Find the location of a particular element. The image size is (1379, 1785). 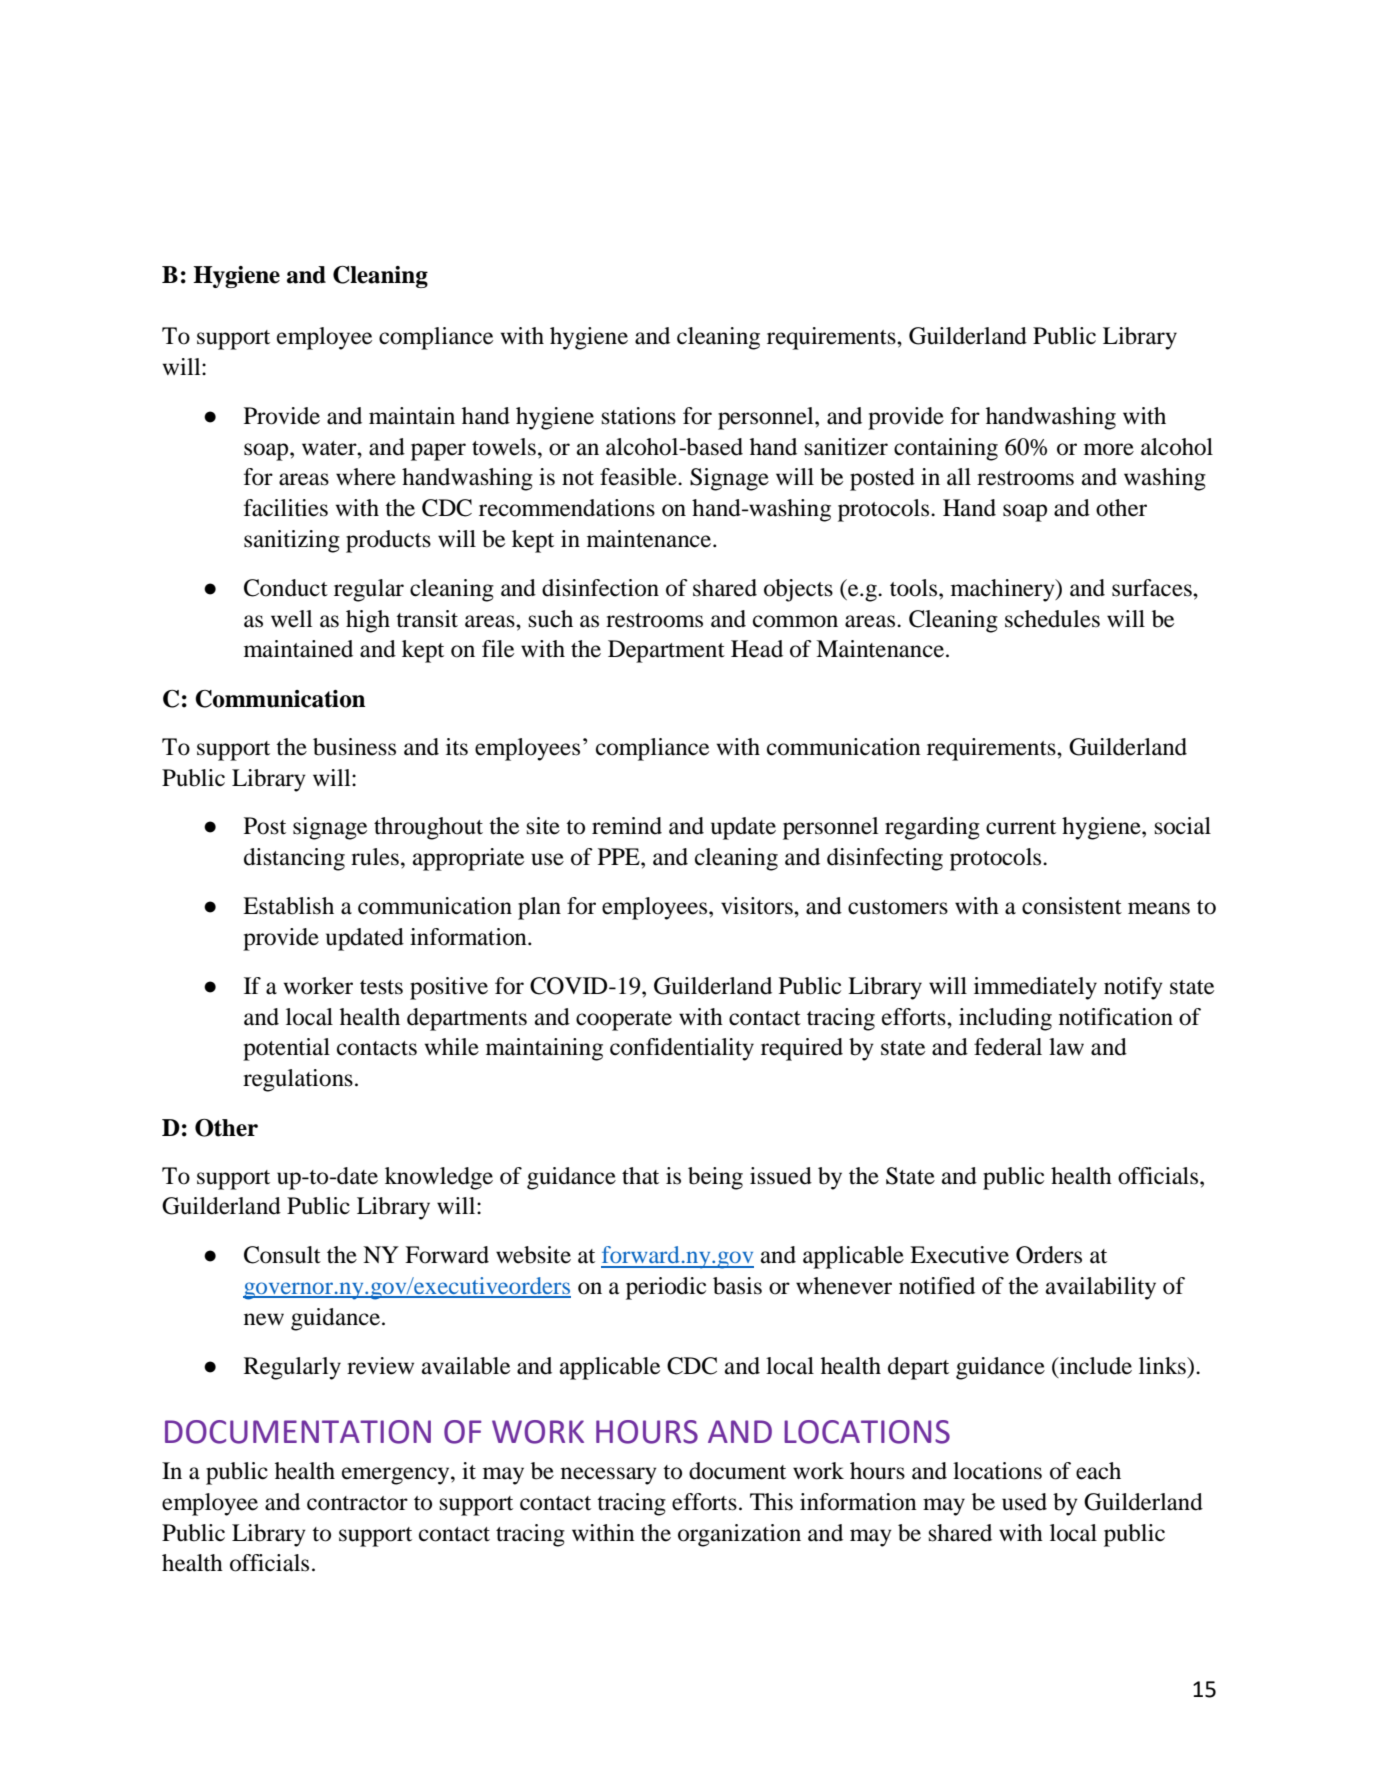

regulations is located at coordinates (298, 1080).
